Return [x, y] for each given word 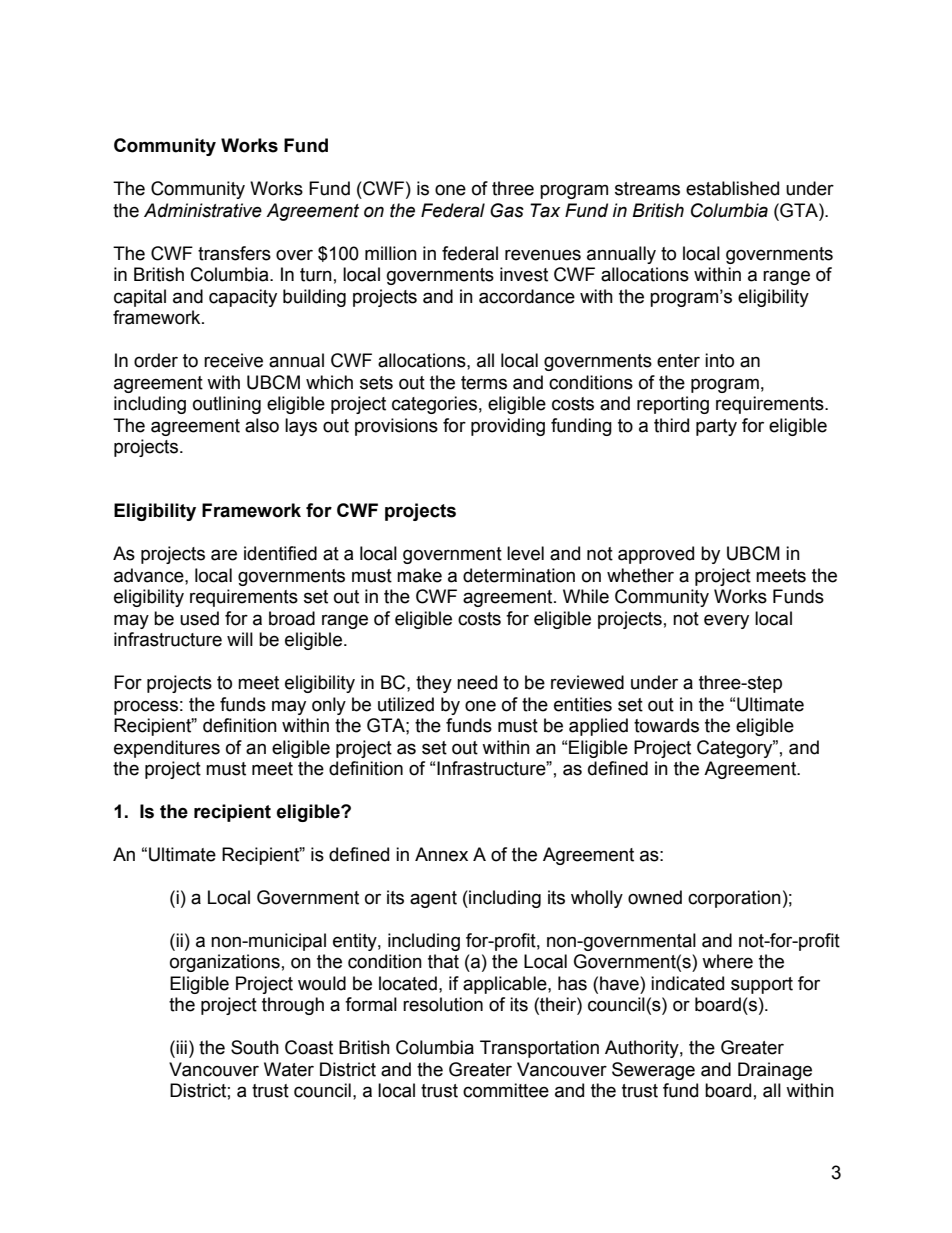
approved [656, 555]
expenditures [167, 749]
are [224, 555]
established [732, 188]
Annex [441, 854]
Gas [507, 210]
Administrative [203, 210]
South [255, 1047]
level [525, 553]
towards [666, 725]
